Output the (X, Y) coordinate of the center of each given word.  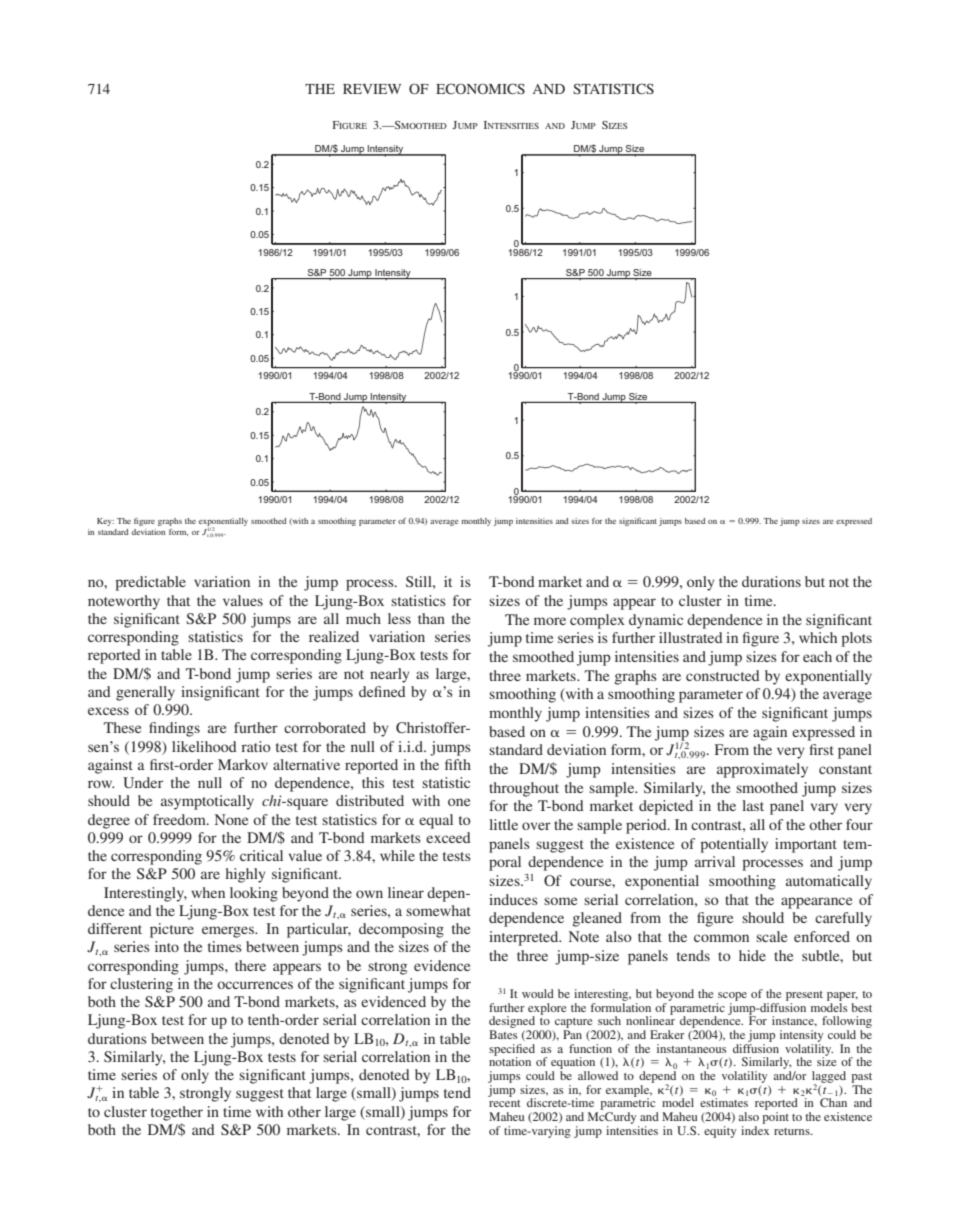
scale (771, 936)
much (363, 618)
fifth (458, 764)
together (177, 1113)
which (818, 637)
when (208, 892)
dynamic (656, 621)
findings (174, 729)
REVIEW (372, 89)
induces (513, 899)
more (550, 621)
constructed (723, 675)
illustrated (691, 637)
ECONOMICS (480, 88)
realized (334, 636)
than (431, 618)
